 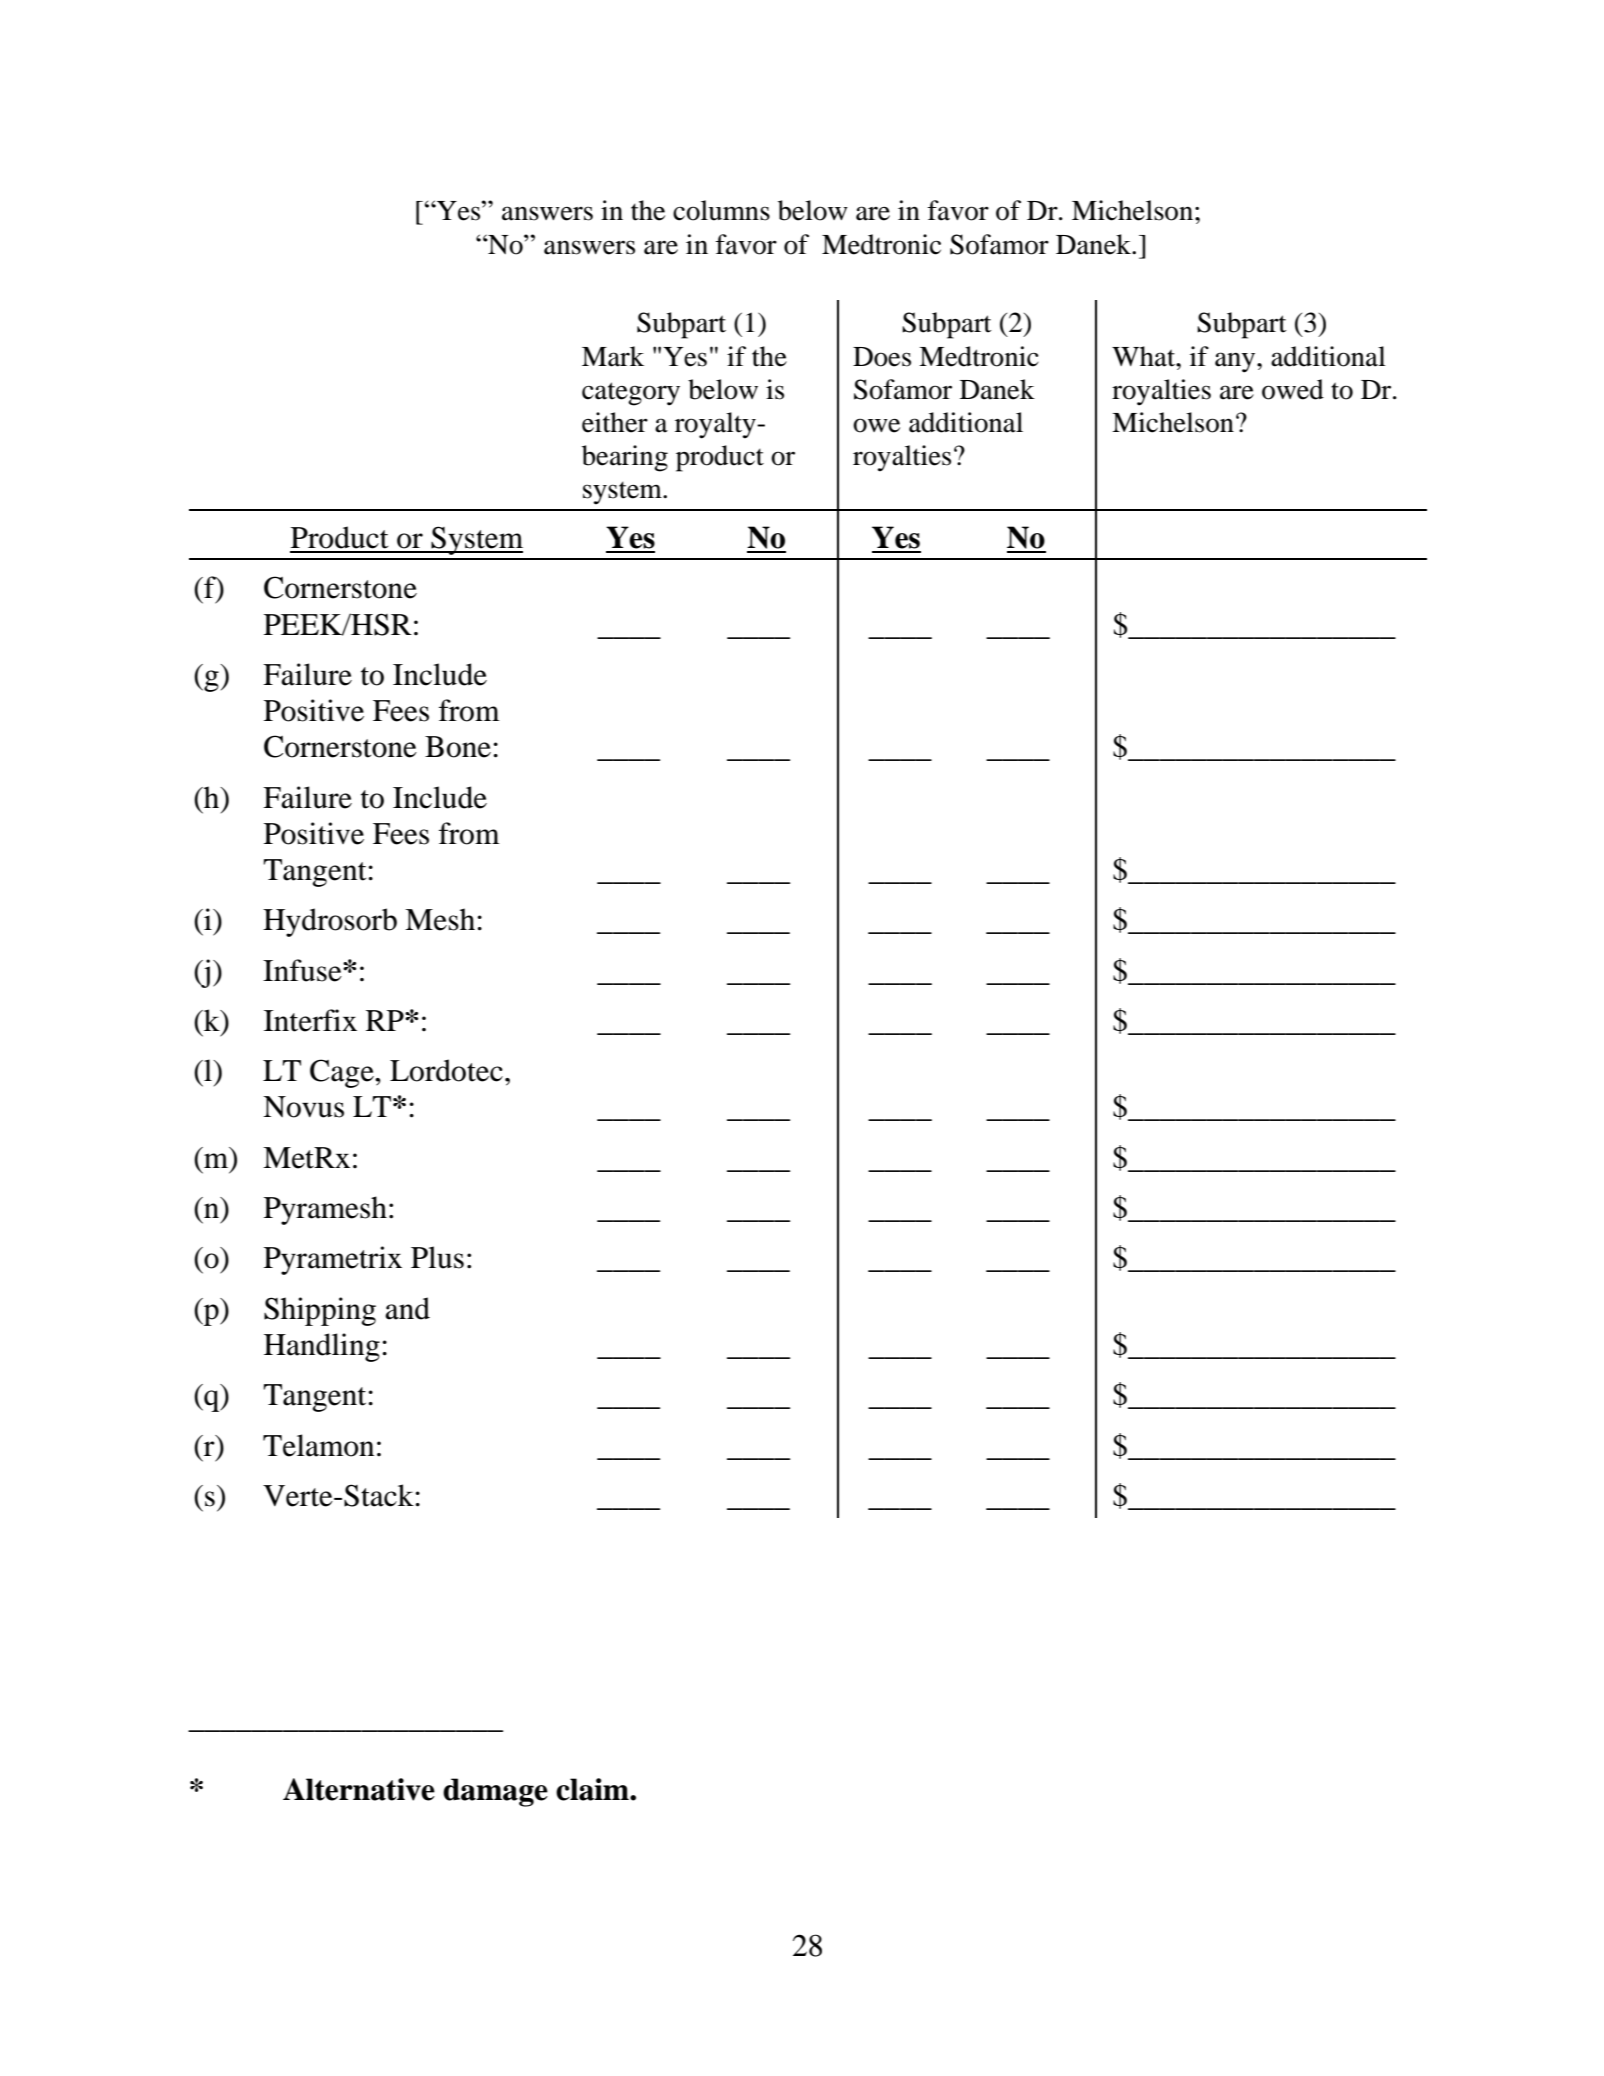 I want to click on damage, so click(x=495, y=1792).
